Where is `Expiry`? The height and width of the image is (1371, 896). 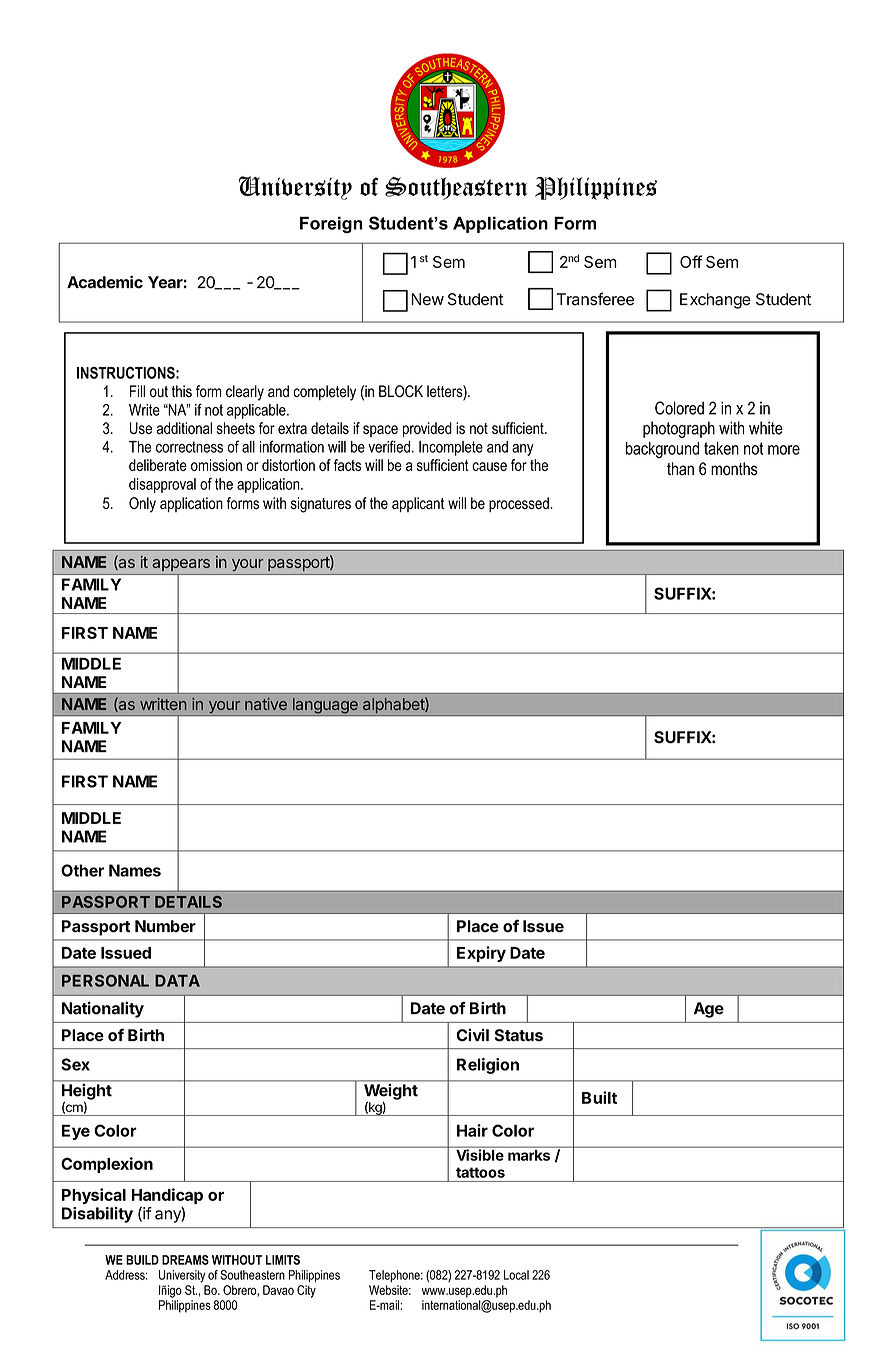
Expiry is located at coordinates (481, 954).
